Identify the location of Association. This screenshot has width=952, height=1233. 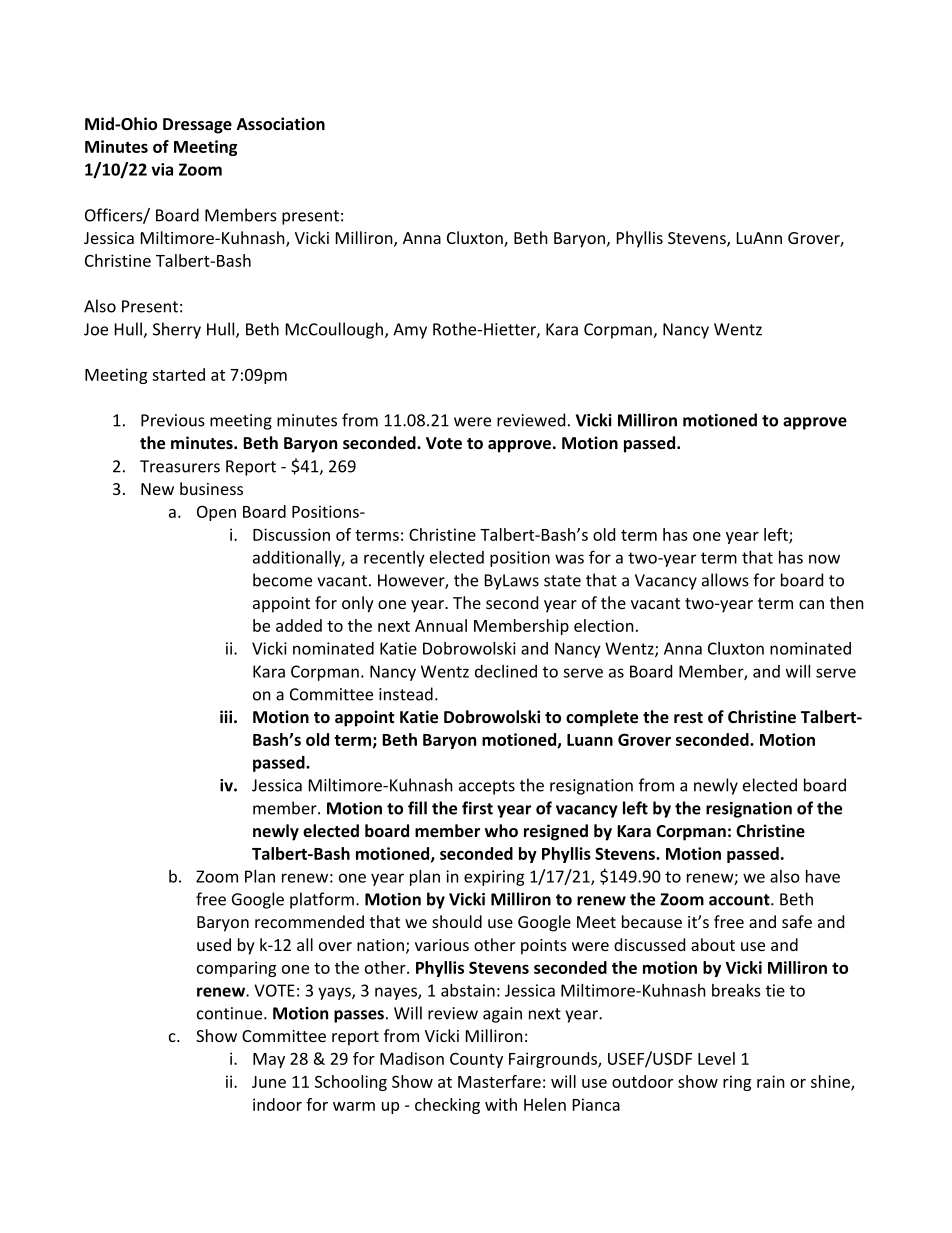
(281, 123).
